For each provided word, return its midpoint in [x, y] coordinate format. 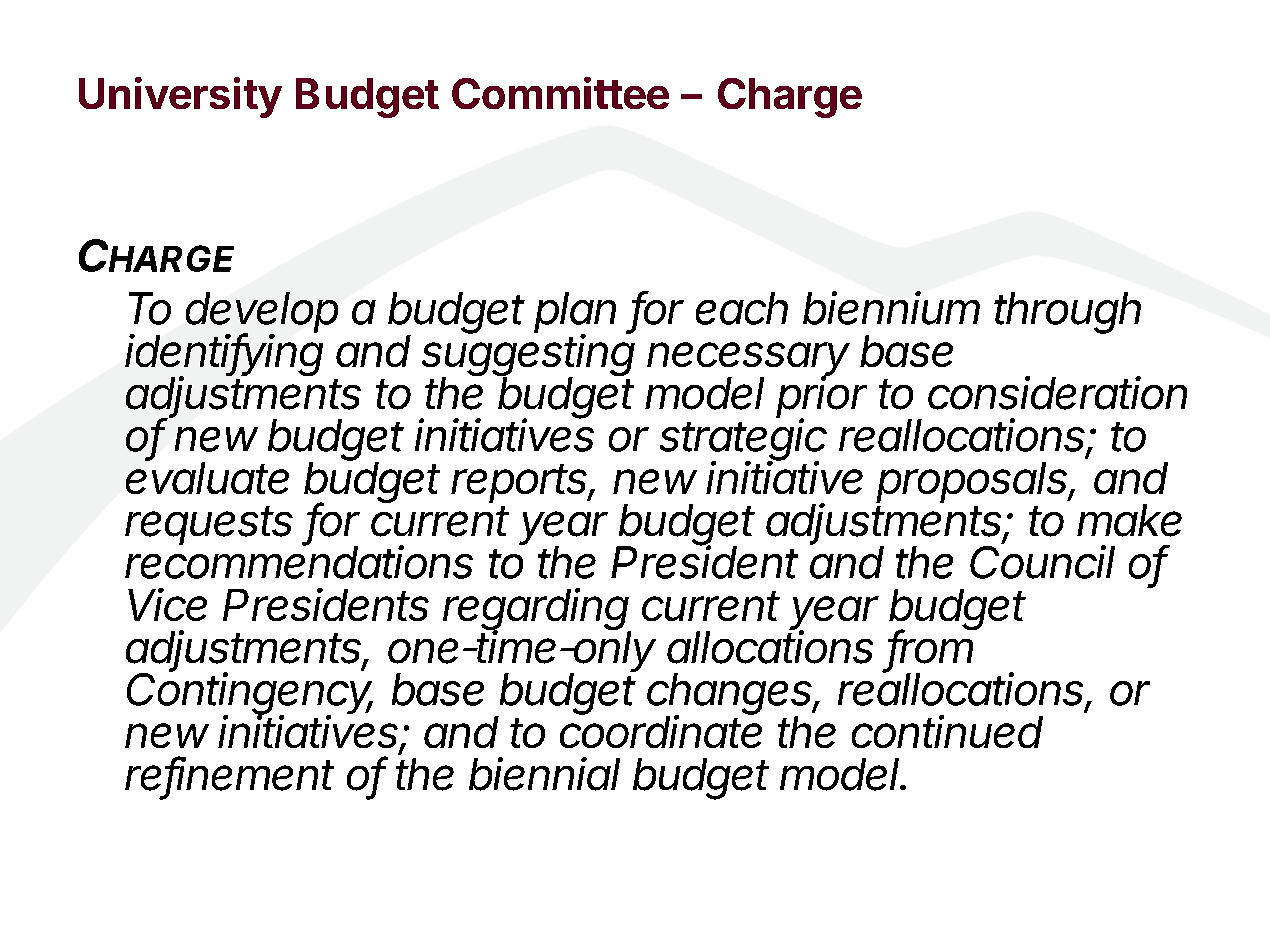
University [180, 97]
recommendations [299, 561]
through [1067, 313]
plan [575, 314]
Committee [560, 93]
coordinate [661, 731]
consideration [1057, 393]
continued [947, 731]
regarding [537, 610]
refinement [229, 774]
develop [262, 314]
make [1129, 520]
